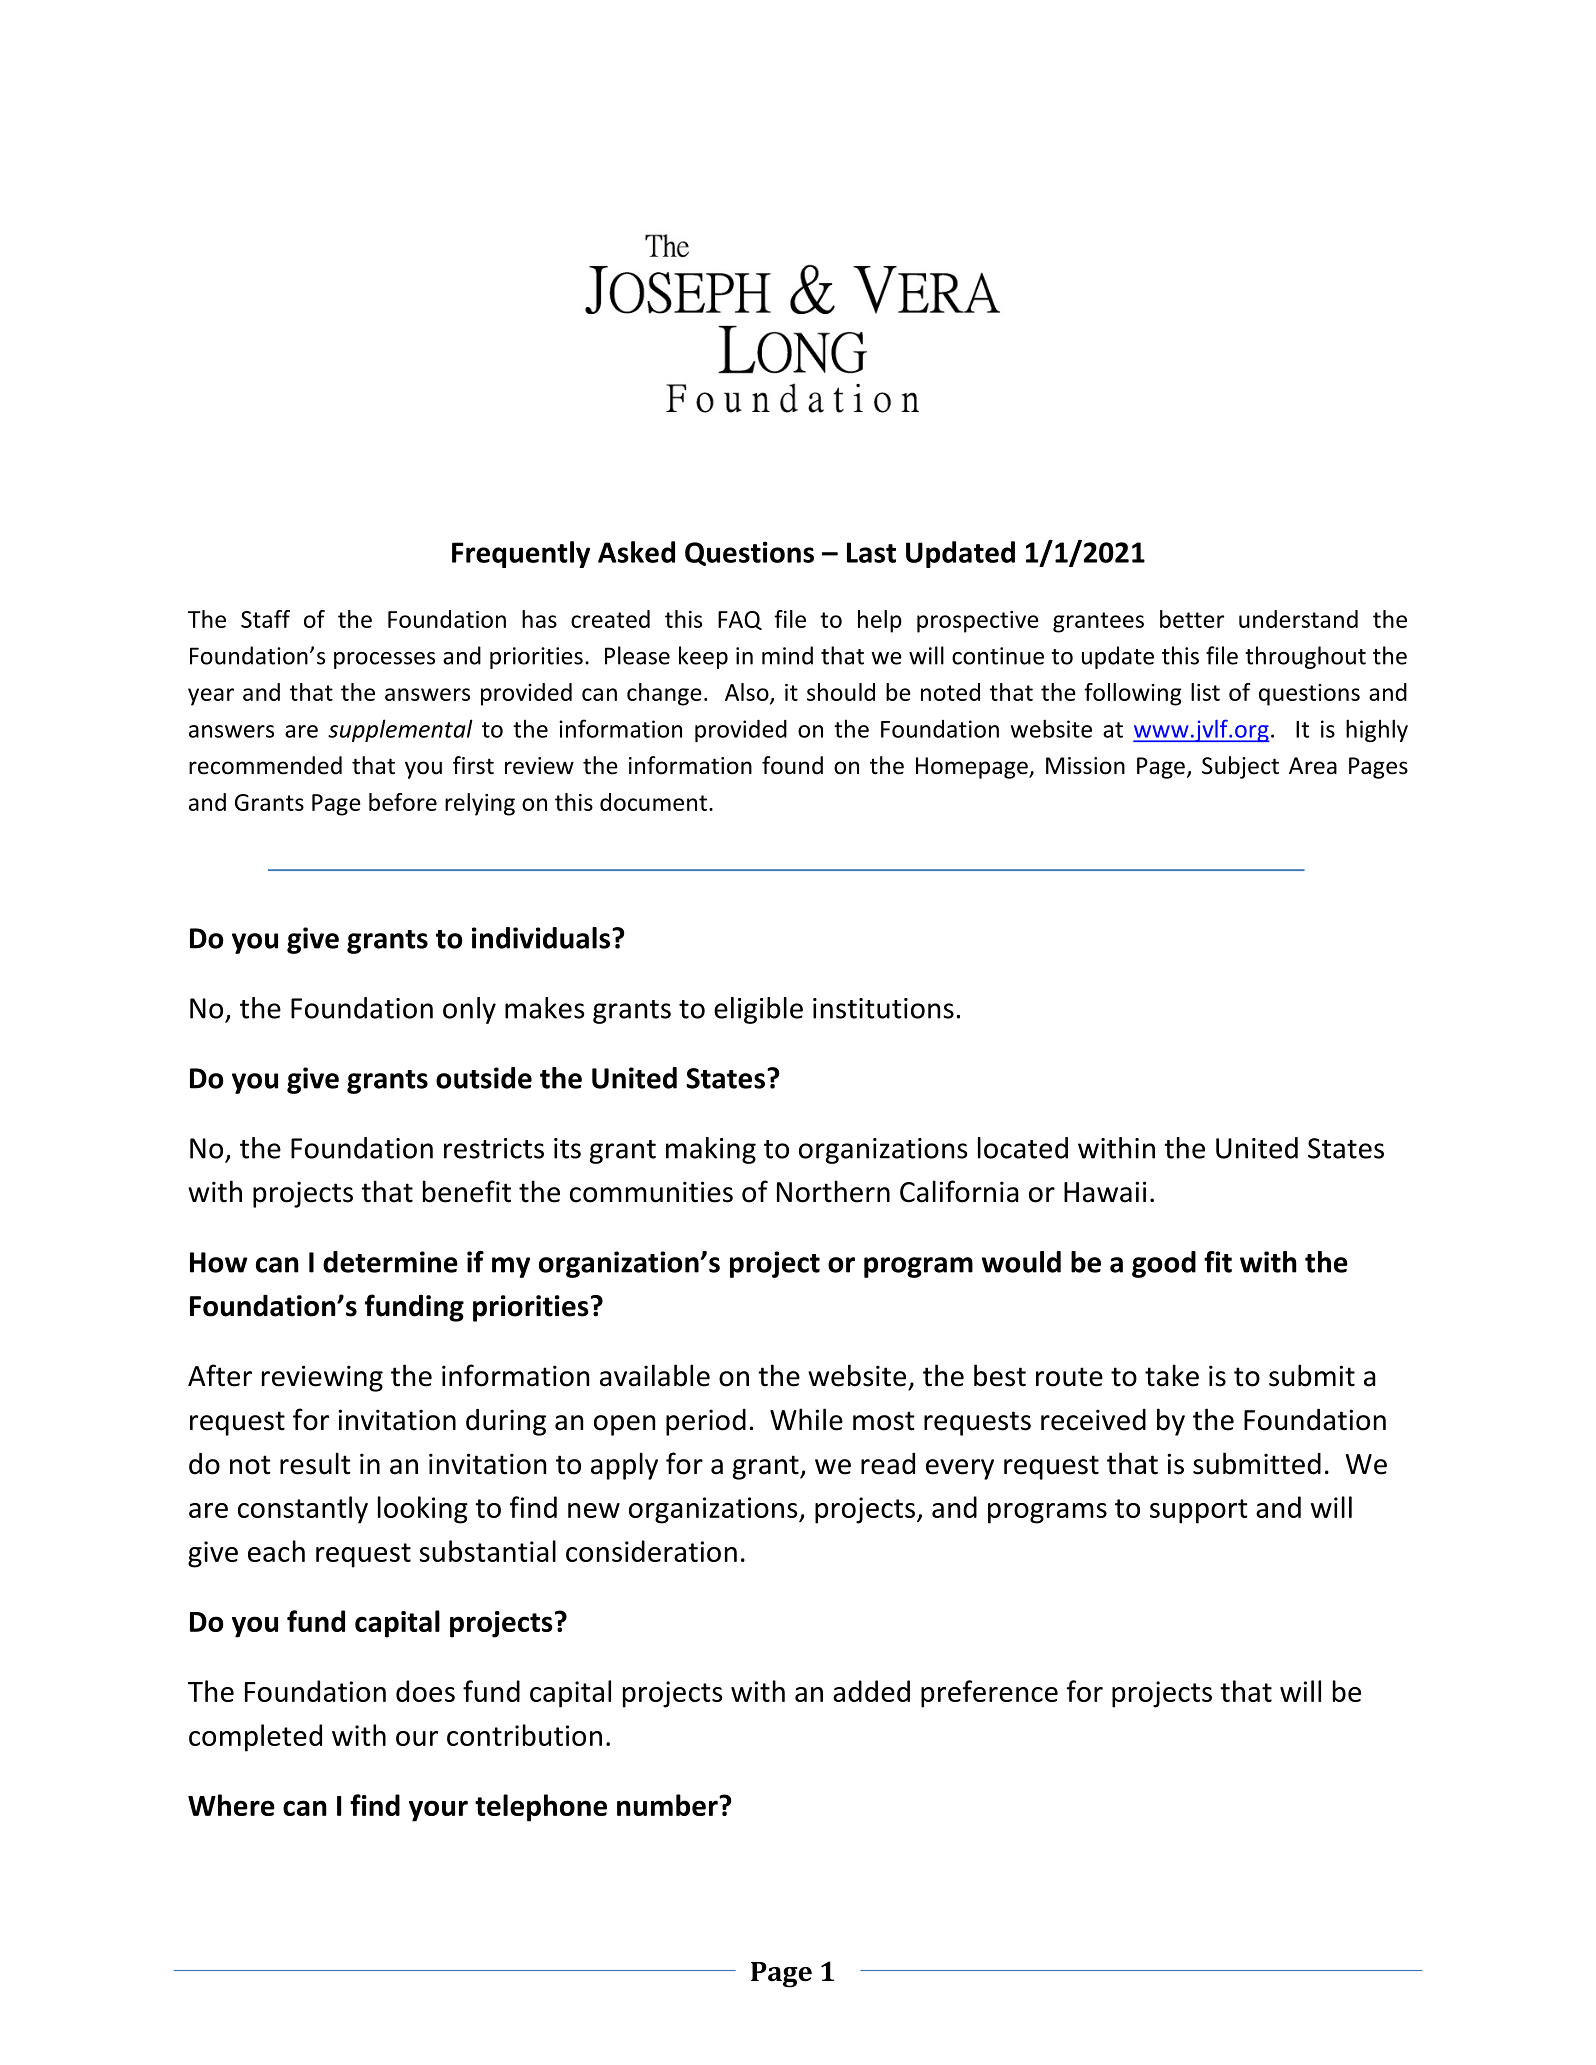 The width and height of the page is (1596, 2065). Describe the element at coordinates (469, 1010) in the page. I see `only` at that location.
